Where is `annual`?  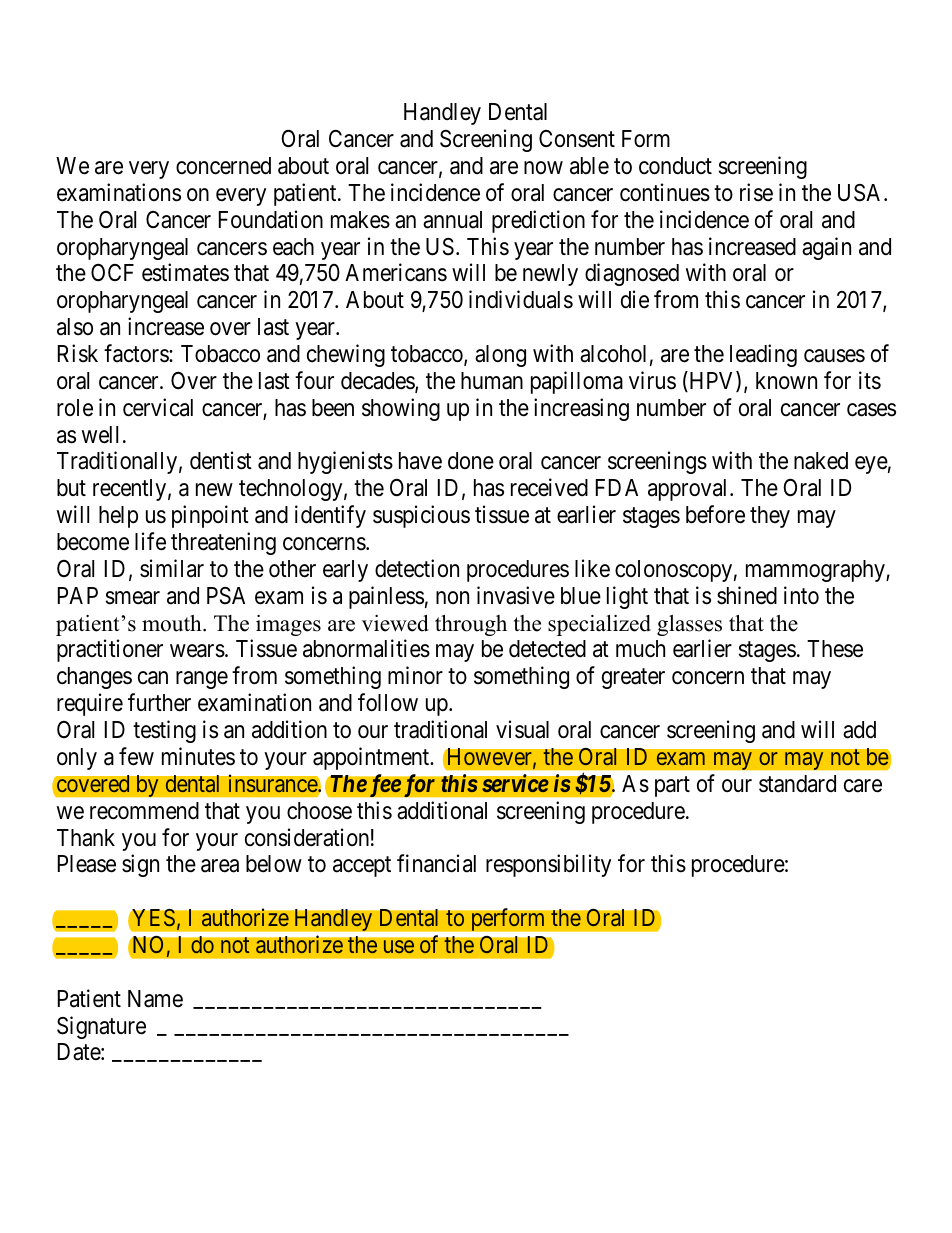
annual is located at coordinates (452, 220).
